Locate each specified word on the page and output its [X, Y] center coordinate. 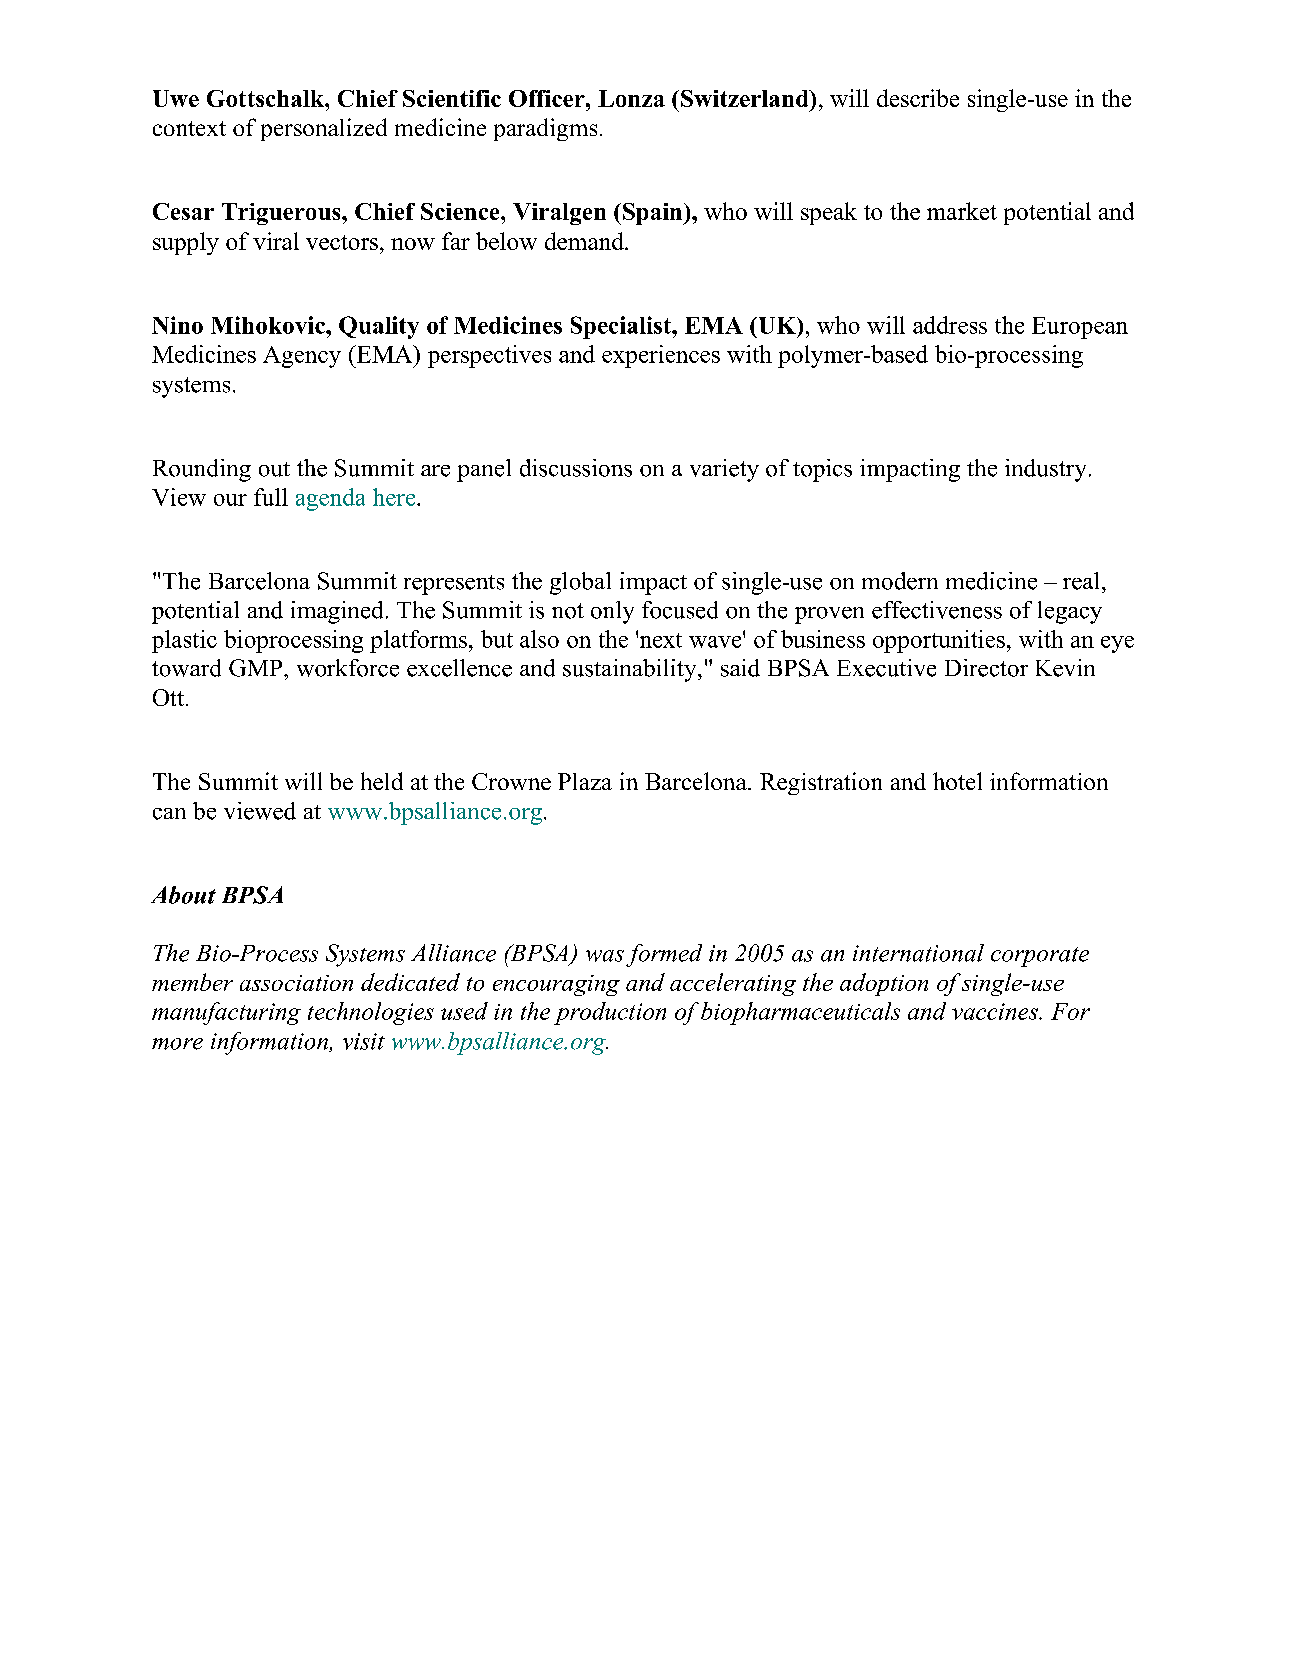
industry [1045, 470]
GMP [257, 668]
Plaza [585, 781]
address [950, 325]
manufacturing [226, 1013]
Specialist [622, 327]
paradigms [545, 129]
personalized [324, 129]
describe [918, 98]
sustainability [631, 670]
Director [986, 668]
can [169, 814]
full [271, 497]
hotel [957, 781]
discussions [576, 468]
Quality [379, 327]
